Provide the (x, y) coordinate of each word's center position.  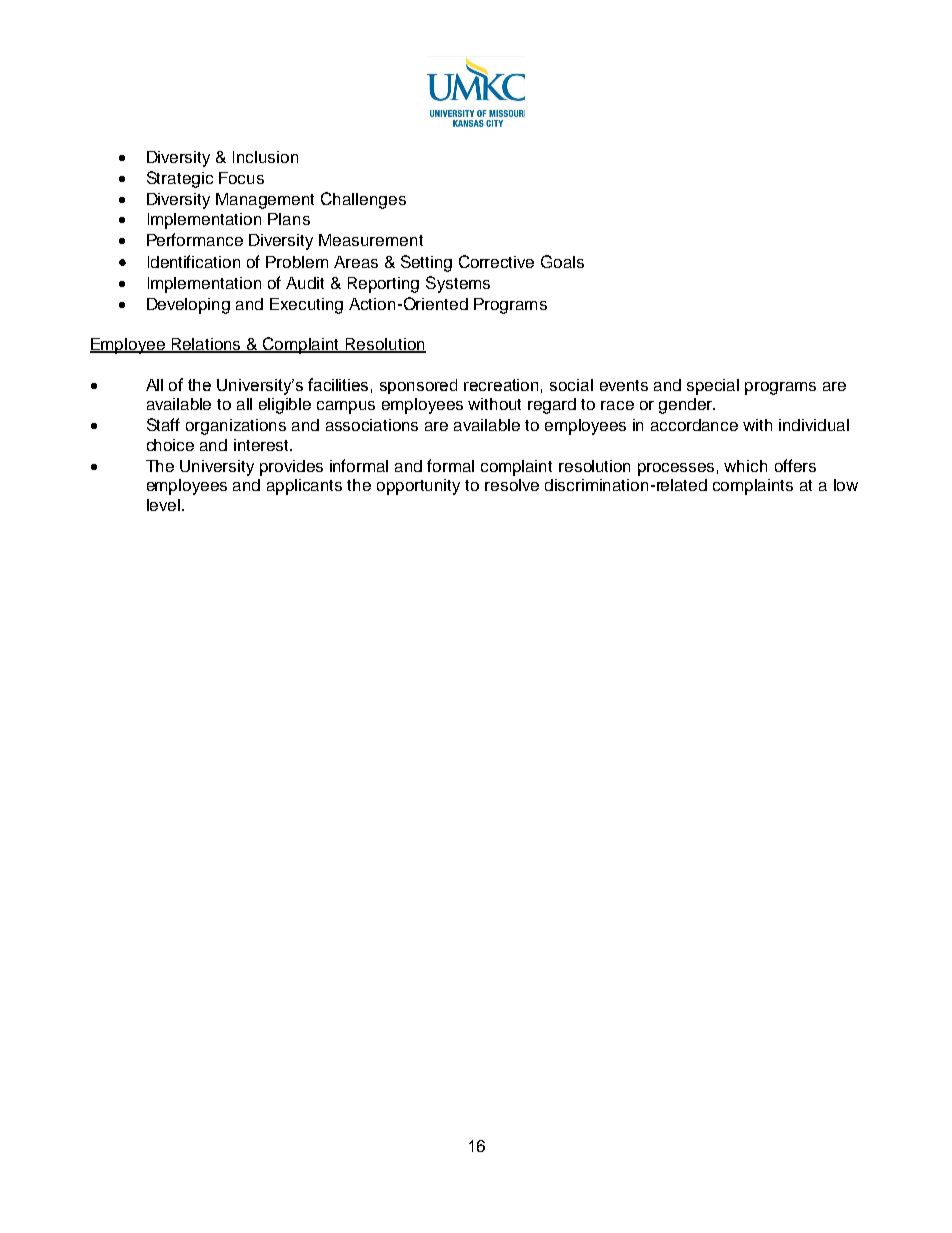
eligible (285, 406)
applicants (304, 487)
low (846, 485)
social (571, 385)
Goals (562, 261)
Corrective (496, 261)
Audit (305, 283)
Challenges (363, 200)
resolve (512, 485)
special (713, 387)
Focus (241, 178)
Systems (458, 284)
